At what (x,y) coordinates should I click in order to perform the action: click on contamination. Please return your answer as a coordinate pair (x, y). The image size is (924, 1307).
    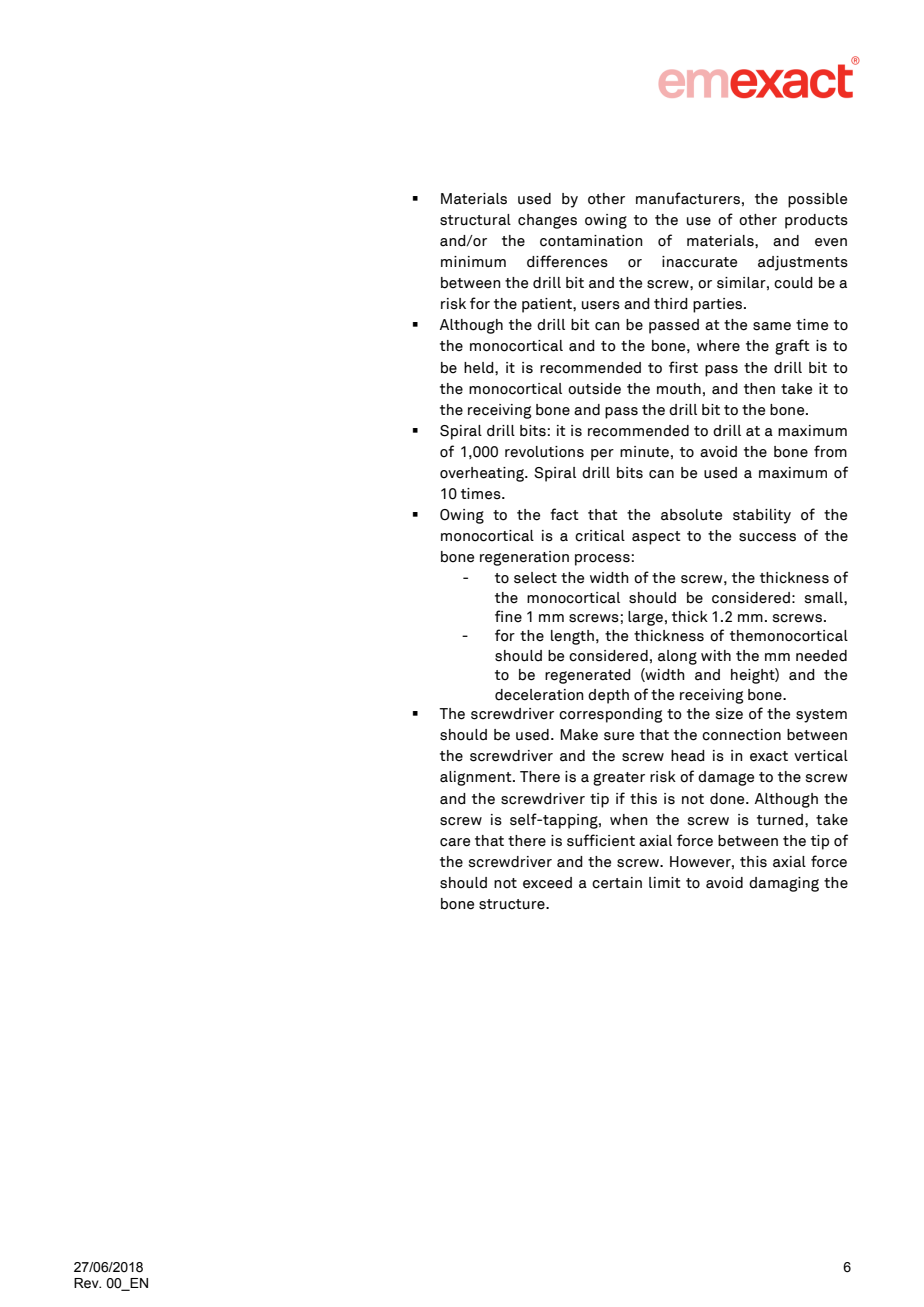
    Looking at the image, I should click on (591, 241).
